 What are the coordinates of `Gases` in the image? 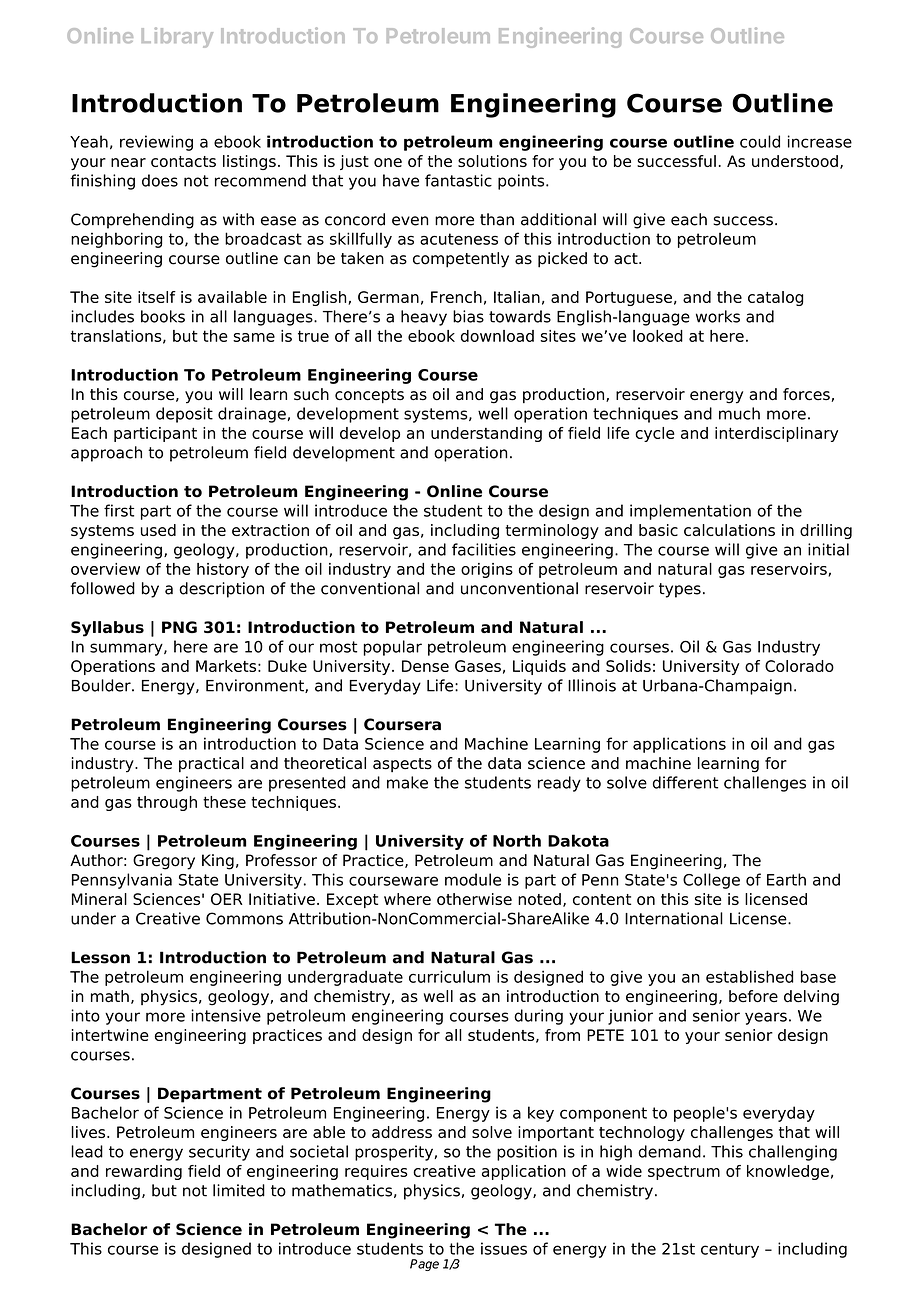 It's located at (478, 666).
